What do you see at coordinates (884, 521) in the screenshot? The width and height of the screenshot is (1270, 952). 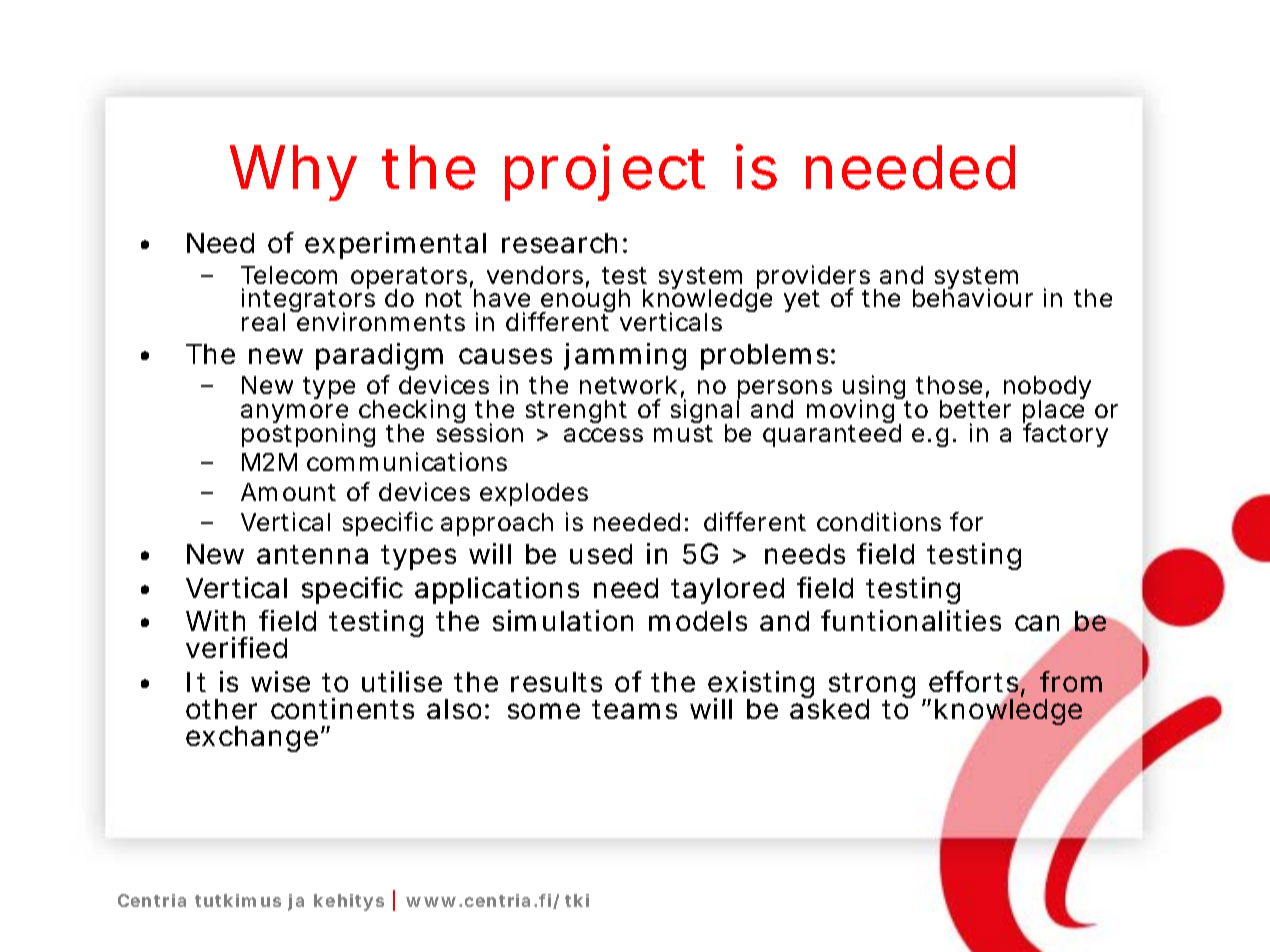 I see `conditions` at bounding box center [884, 521].
